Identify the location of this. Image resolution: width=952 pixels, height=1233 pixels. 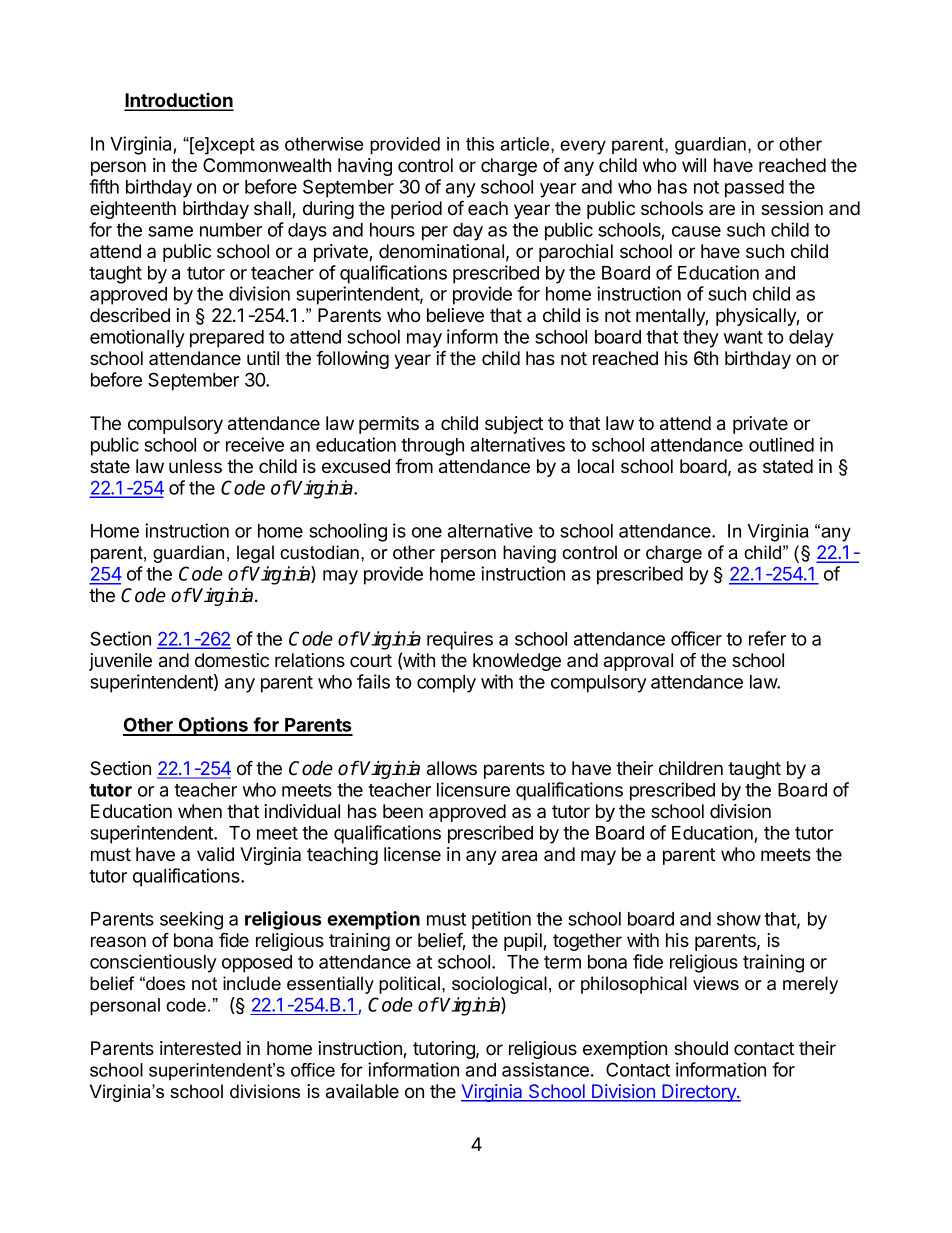
(480, 144).
